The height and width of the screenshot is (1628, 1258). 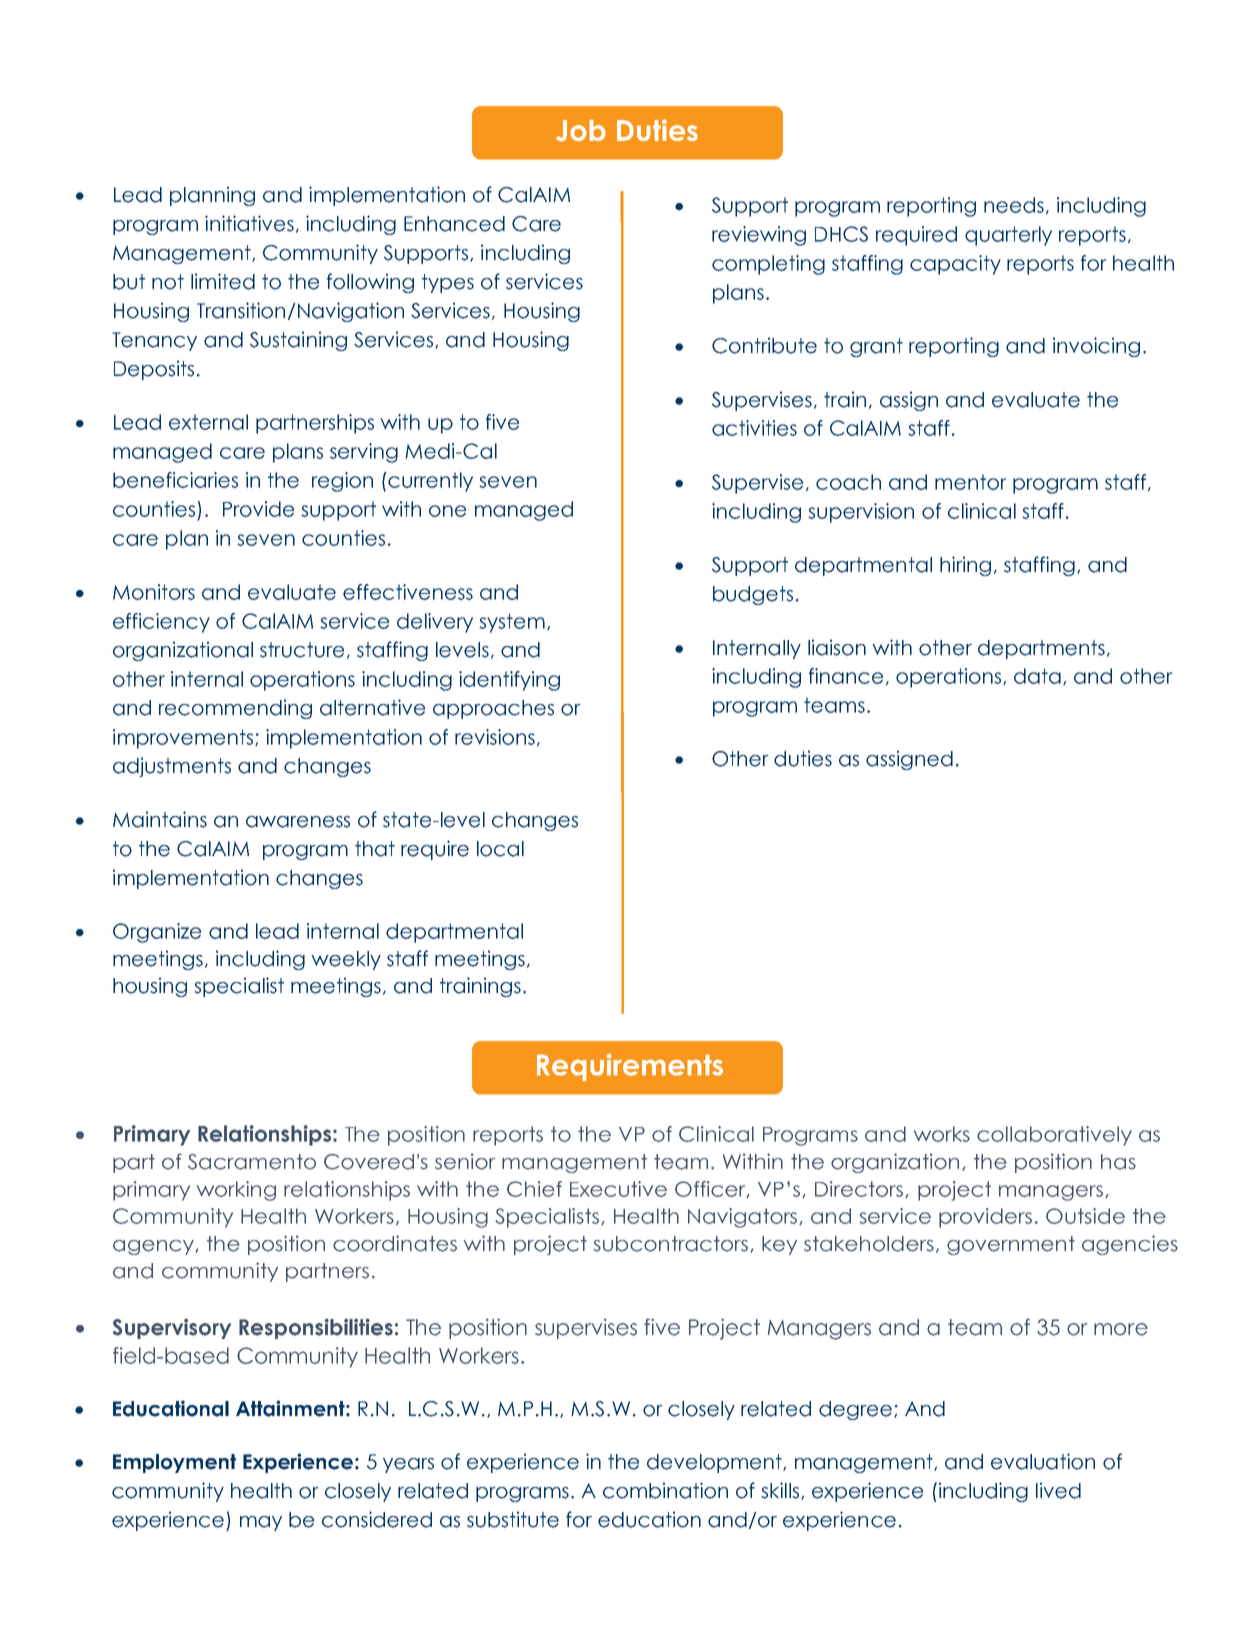 What do you see at coordinates (1043, 1461) in the screenshot?
I see `evaluation` at bounding box center [1043, 1461].
